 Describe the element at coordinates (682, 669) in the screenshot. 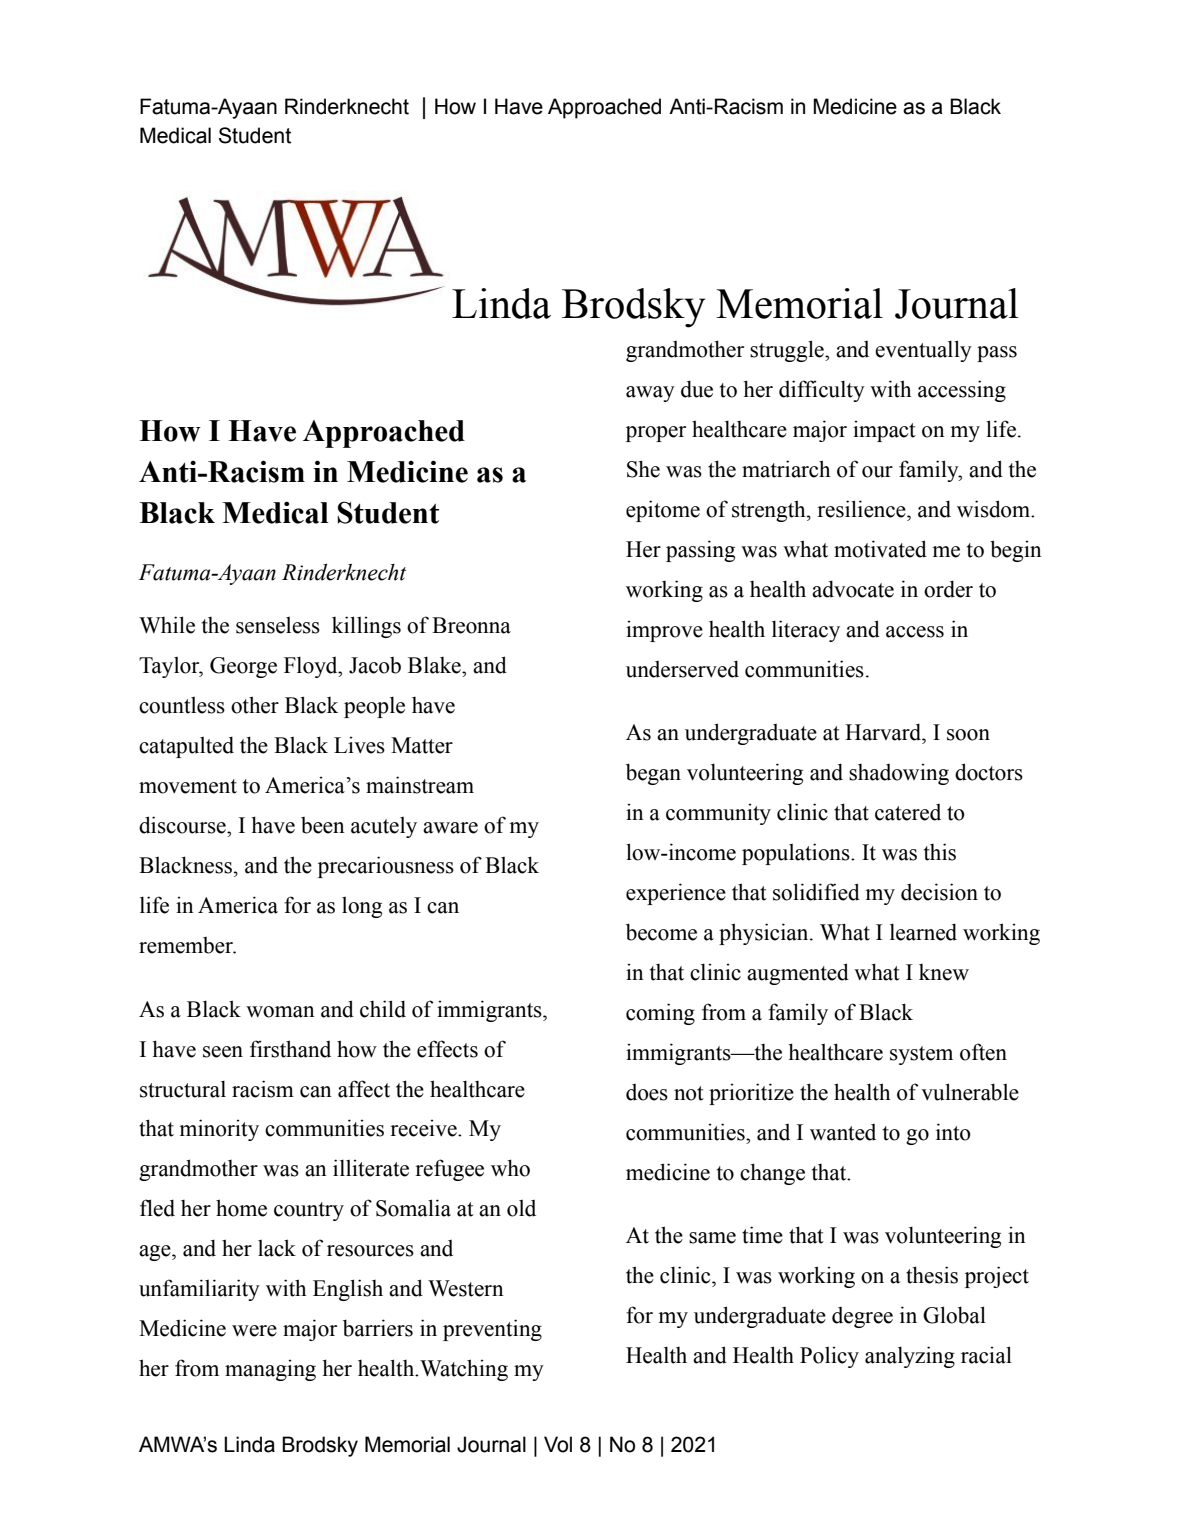

I see `underserved` at that location.
